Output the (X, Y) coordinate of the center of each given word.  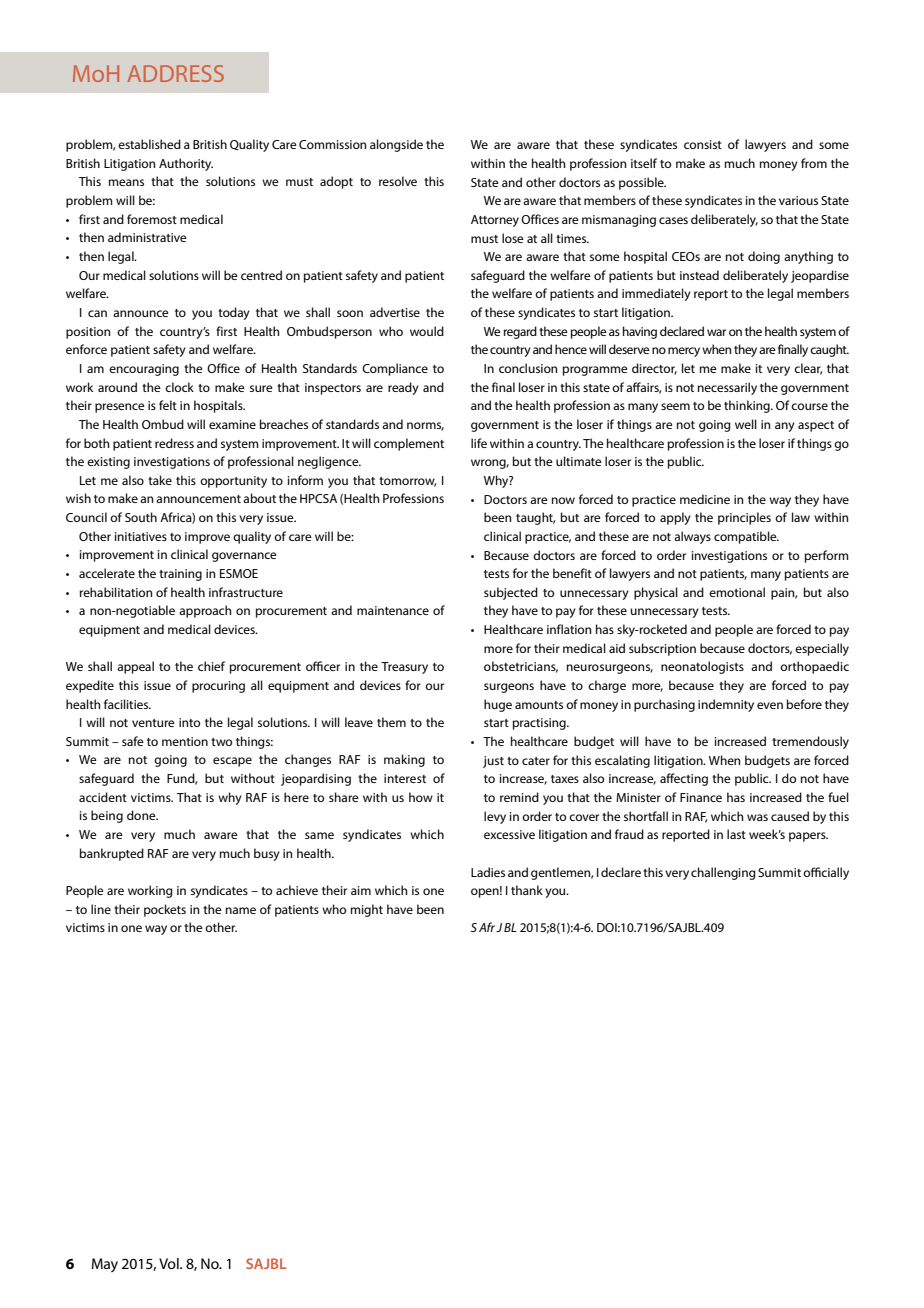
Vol (170, 1263)
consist (703, 144)
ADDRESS (175, 73)
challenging (723, 873)
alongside (396, 145)
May (105, 1265)
